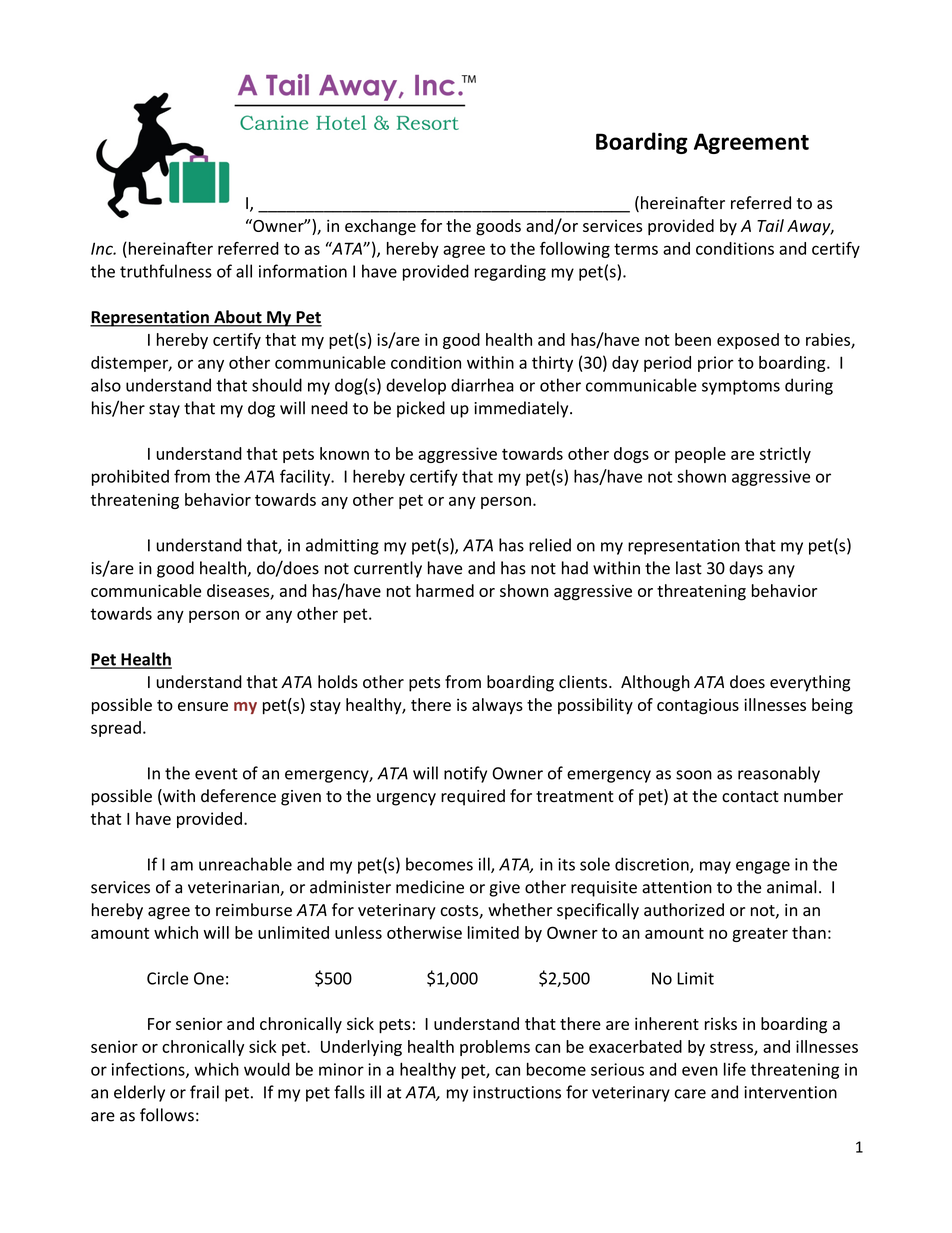  Describe the element at coordinates (735, 1069) in the screenshot. I see `life` at that location.
